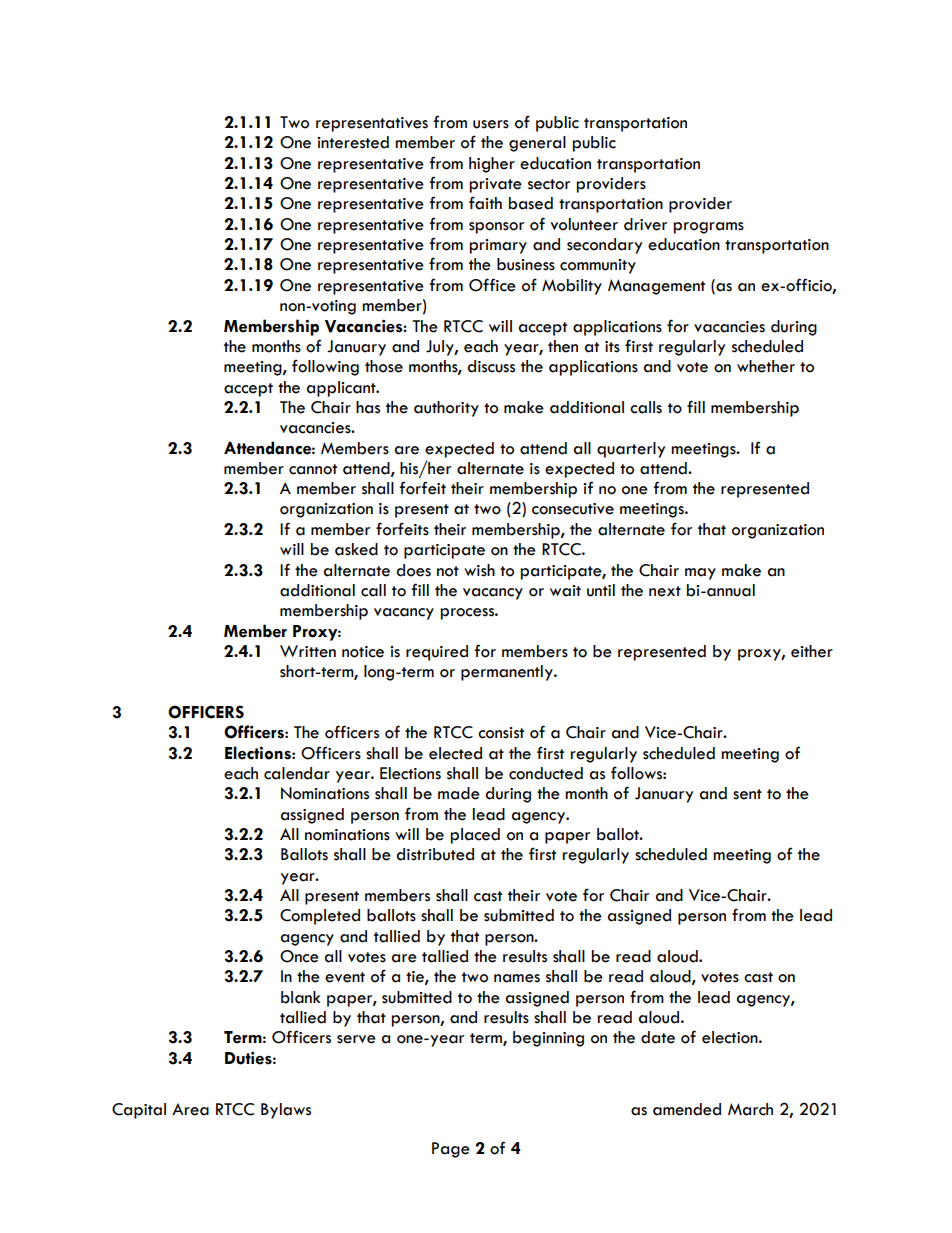 The width and height of the document is (952, 1233). What do you see at coordinates (812, 651) in the document?
I see `either` at bounding box center [812, 651].
